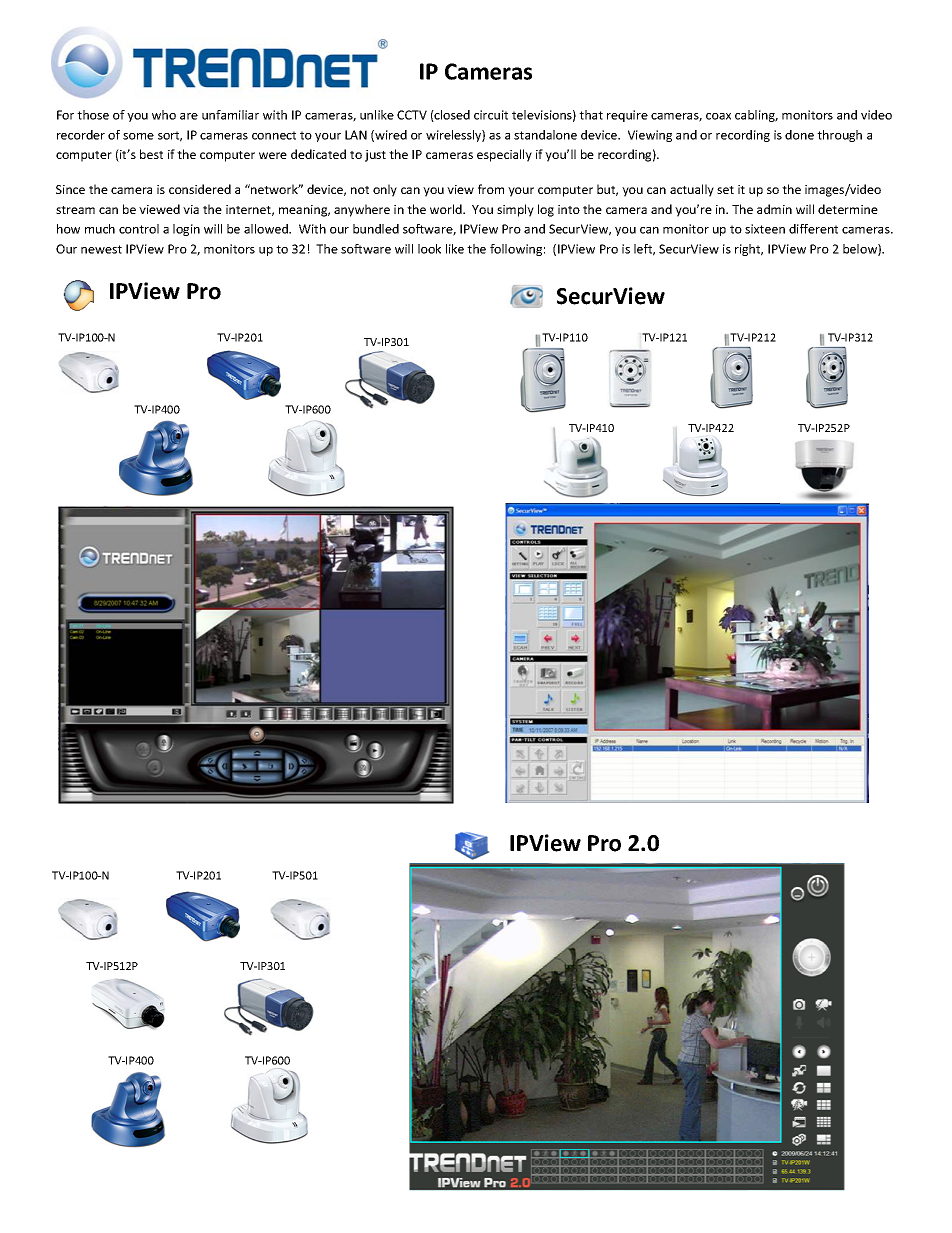 The image size is (952, 1233). Describe the element at coordinates (718, 116) in the image. I see `coax` at that location.
